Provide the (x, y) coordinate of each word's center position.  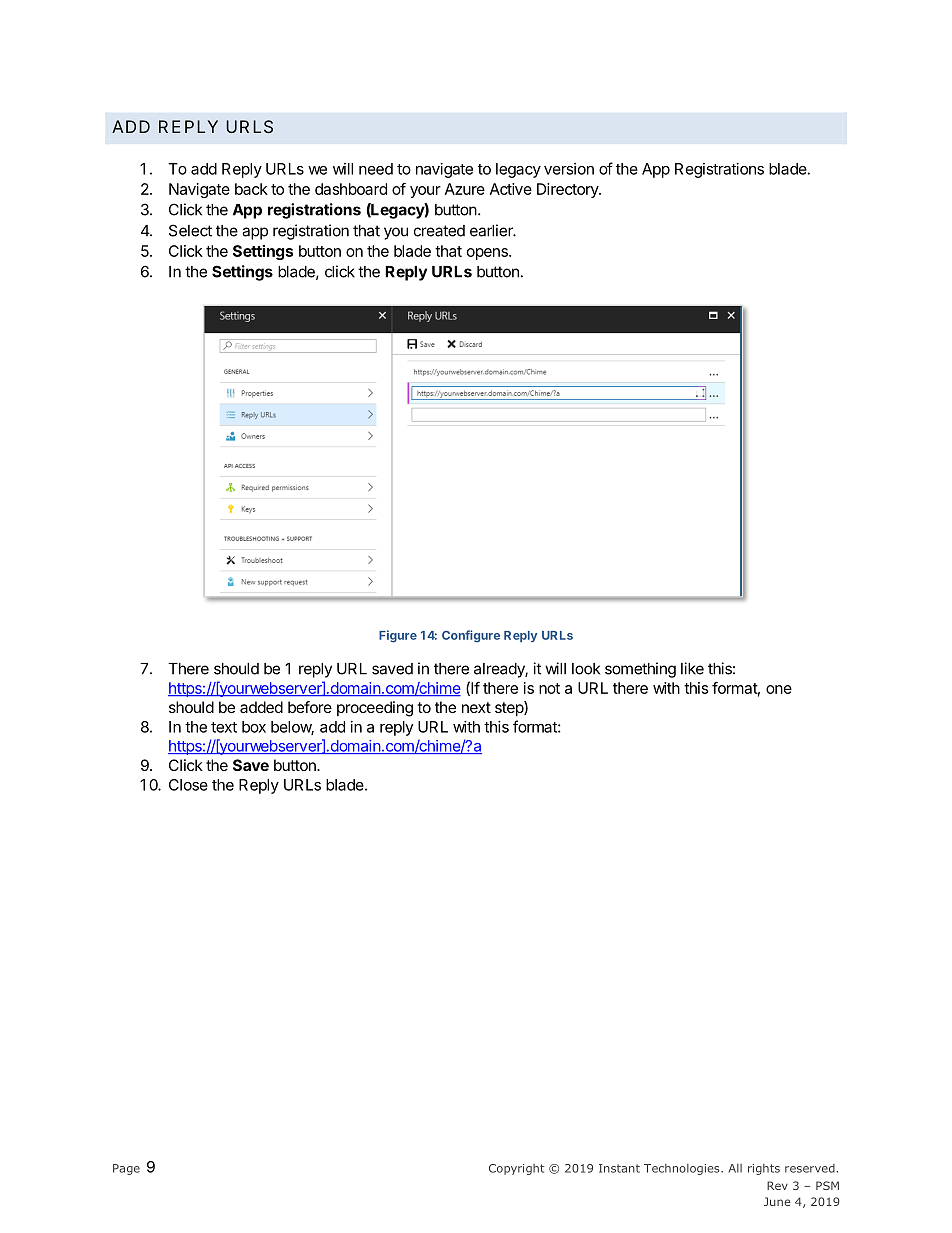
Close (188, 785)
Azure (465, 189)
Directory (568, 190)
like (692, 668)
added (261, 707)
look (586, 669)
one (779, 689)
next (476, 707)
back (251, 189)
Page (126, 1169)
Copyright (517, 1169)
